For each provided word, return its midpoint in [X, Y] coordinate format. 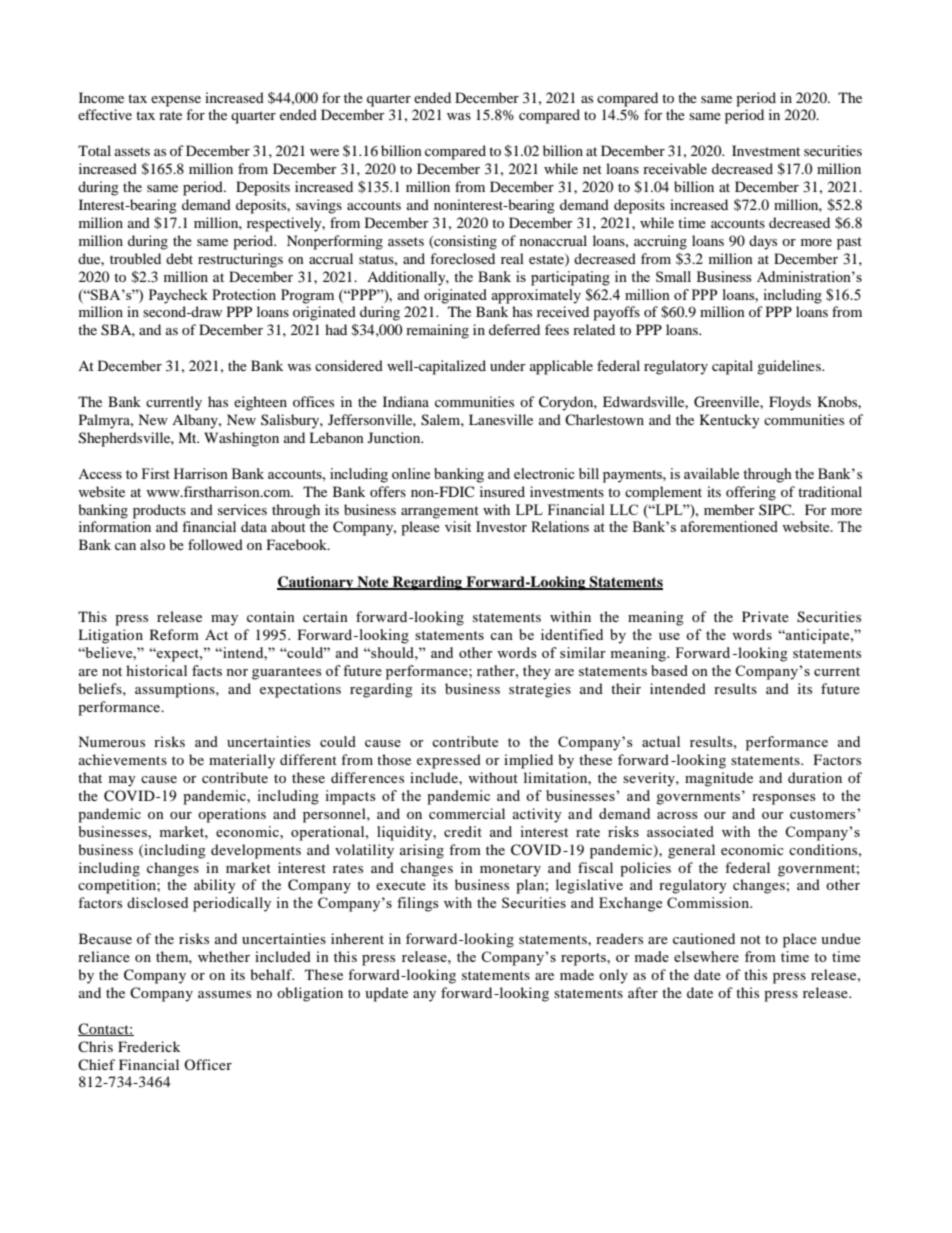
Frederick [149, 1046]
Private [765, 616]
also [152, 544]
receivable [675, 168]
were [324, 152]
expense [176, 101]
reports [584, 959]
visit [458, 526]
